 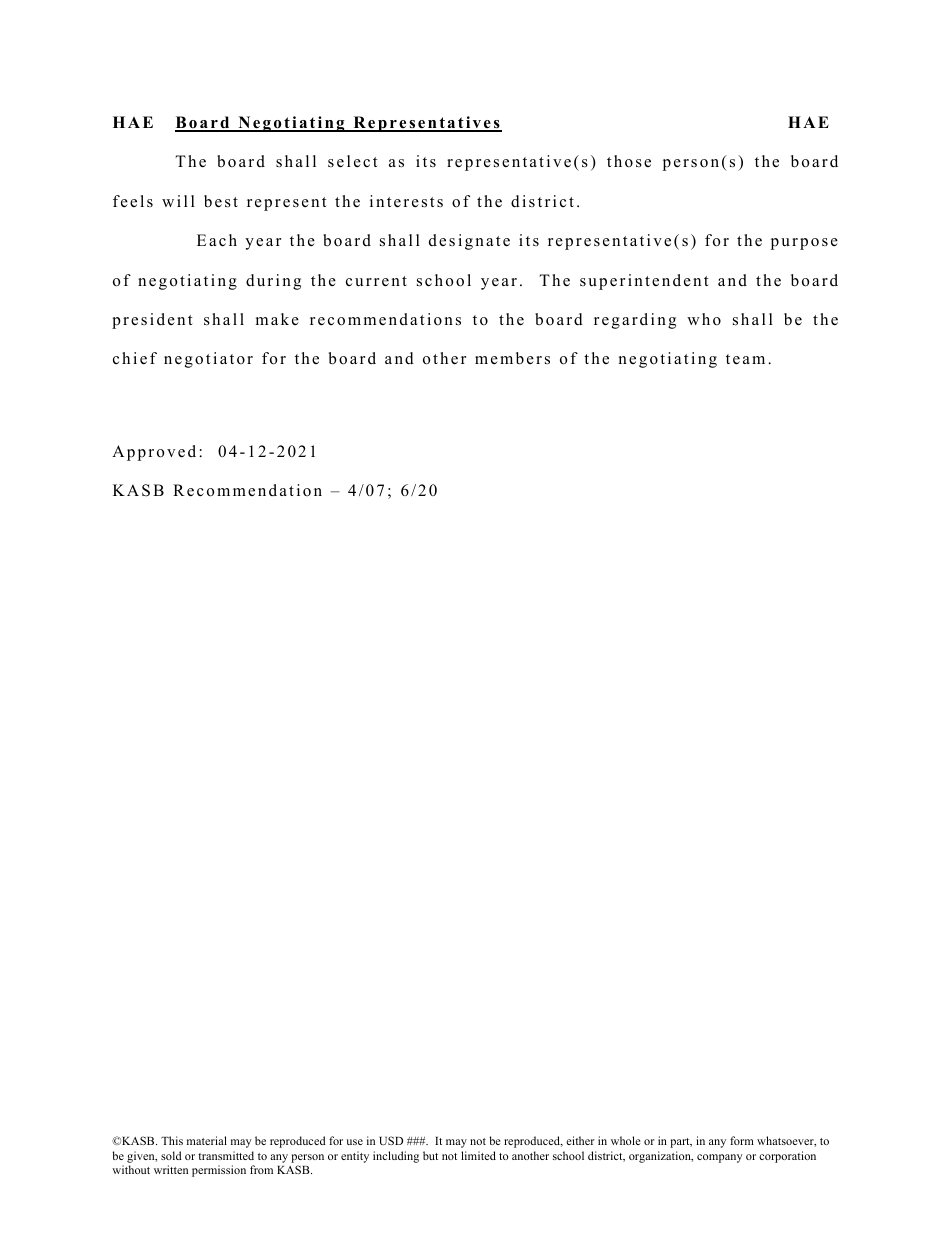 What do you see at coordinates (742, 1140) in the document?
I see `form` at bounding box center [742, 1140].
